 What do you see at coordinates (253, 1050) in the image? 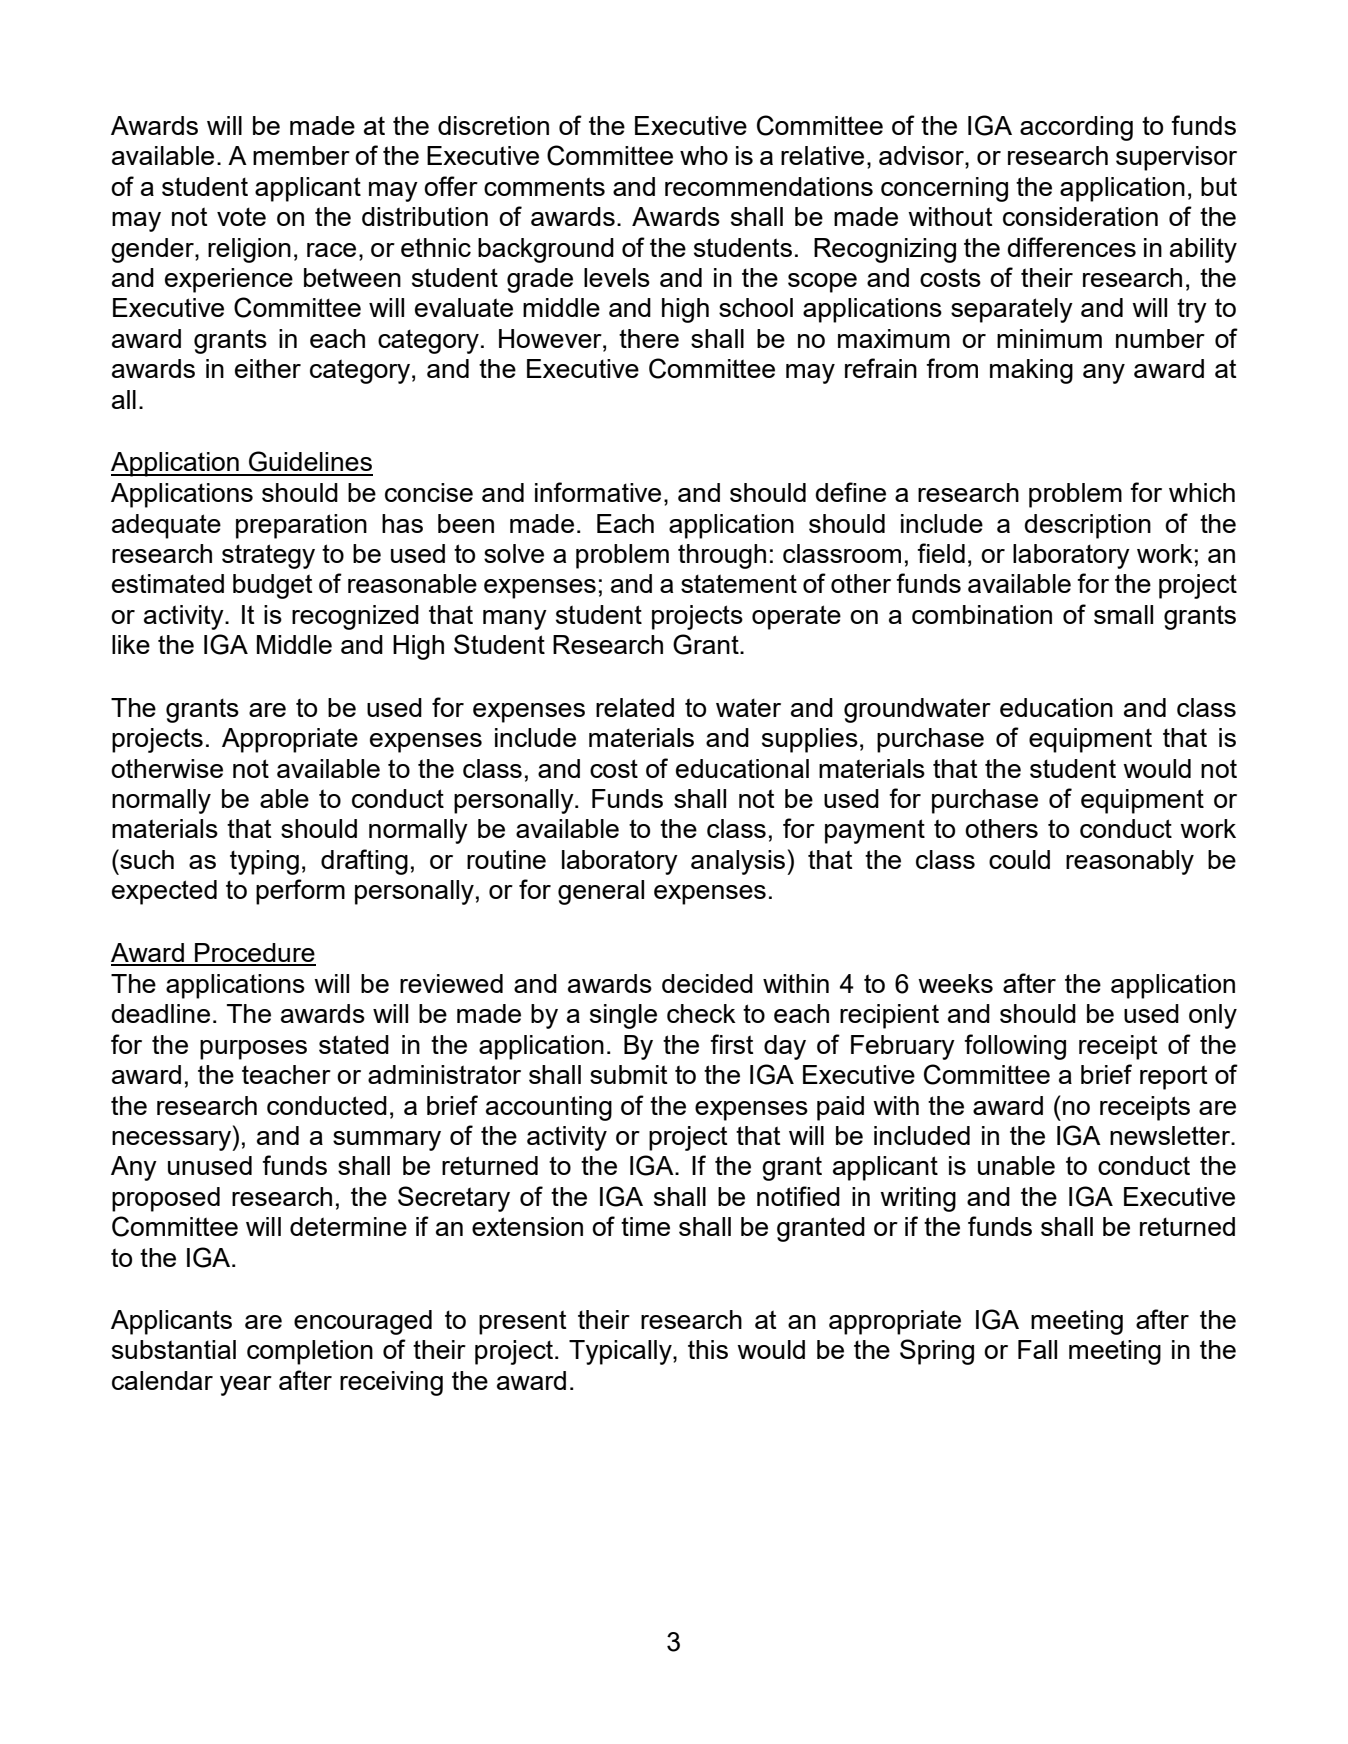
I see `purposes` at bounding box center [253, 1050].
